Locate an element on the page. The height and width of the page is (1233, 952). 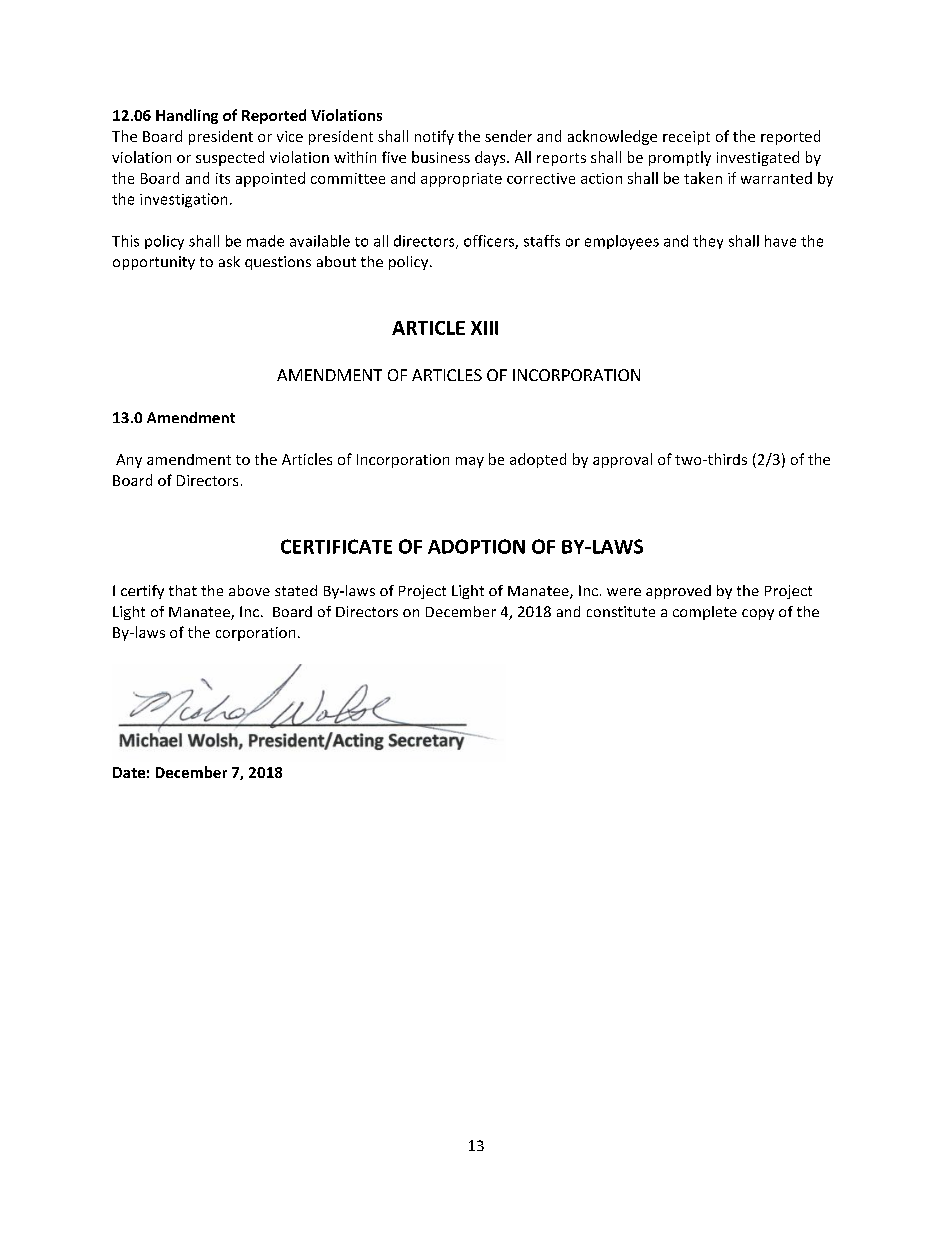
Handling is located at coordinates (187, 116).
